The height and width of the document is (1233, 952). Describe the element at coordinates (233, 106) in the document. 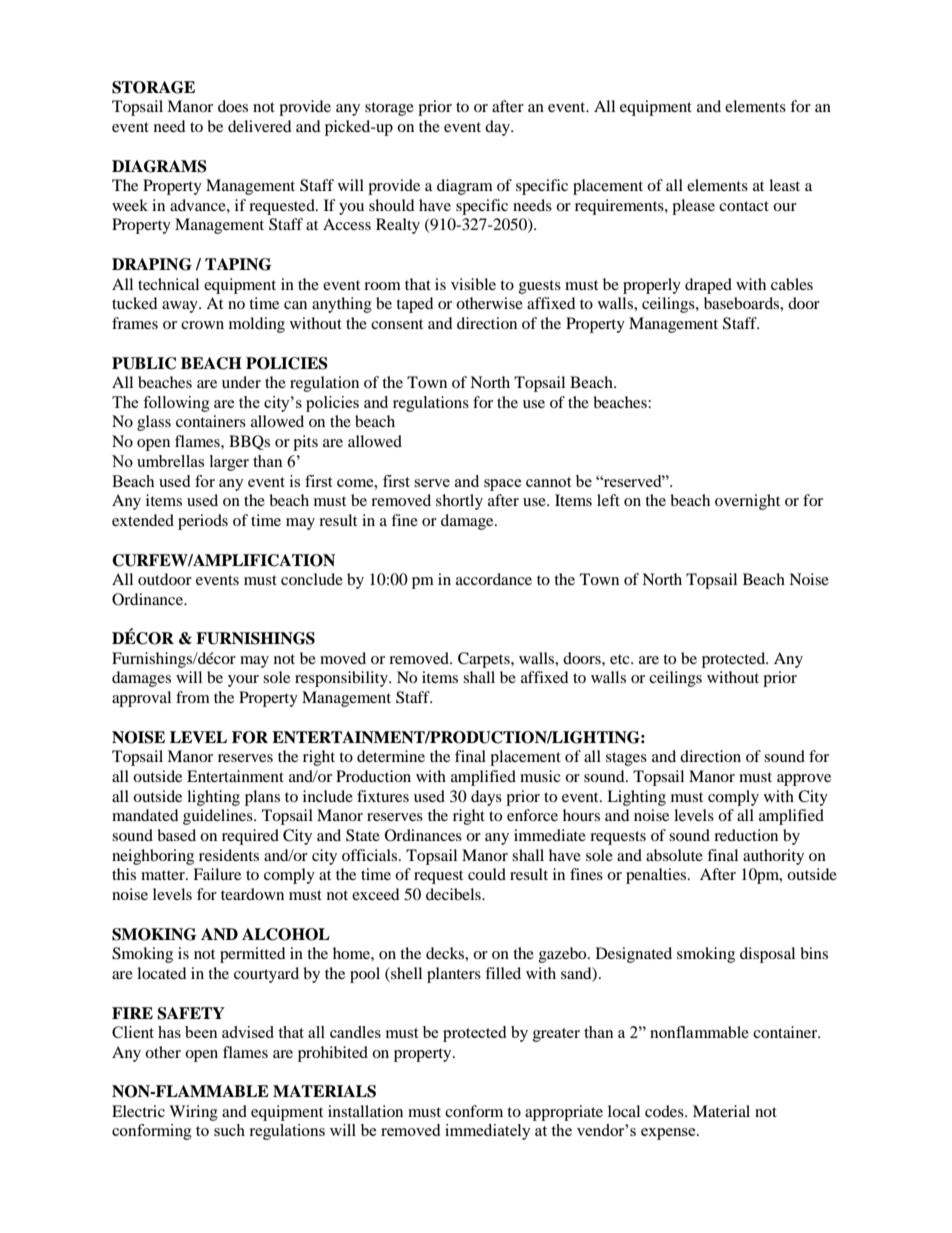

I see `does` at that location.
